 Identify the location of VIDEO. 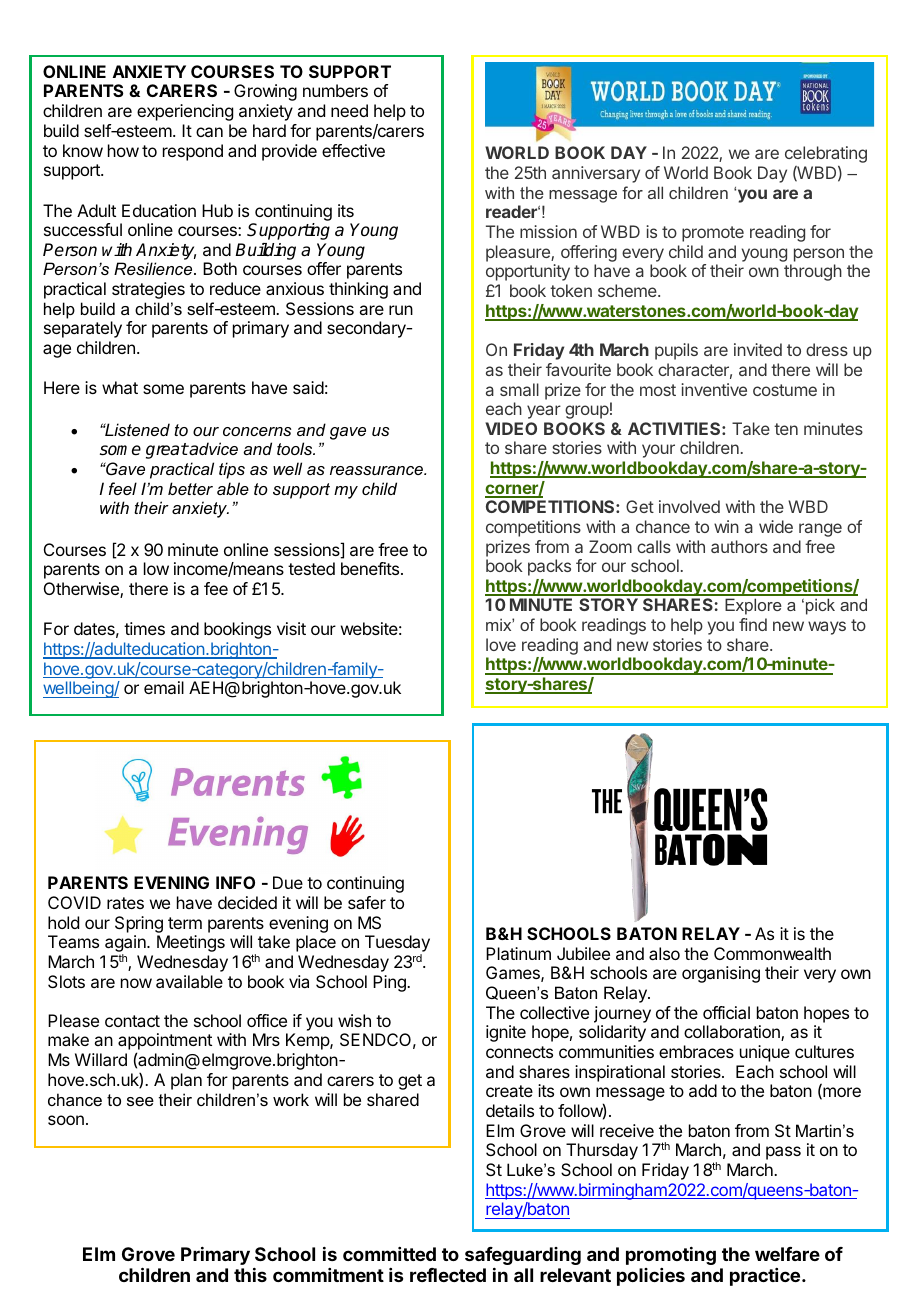
(511, 428).
